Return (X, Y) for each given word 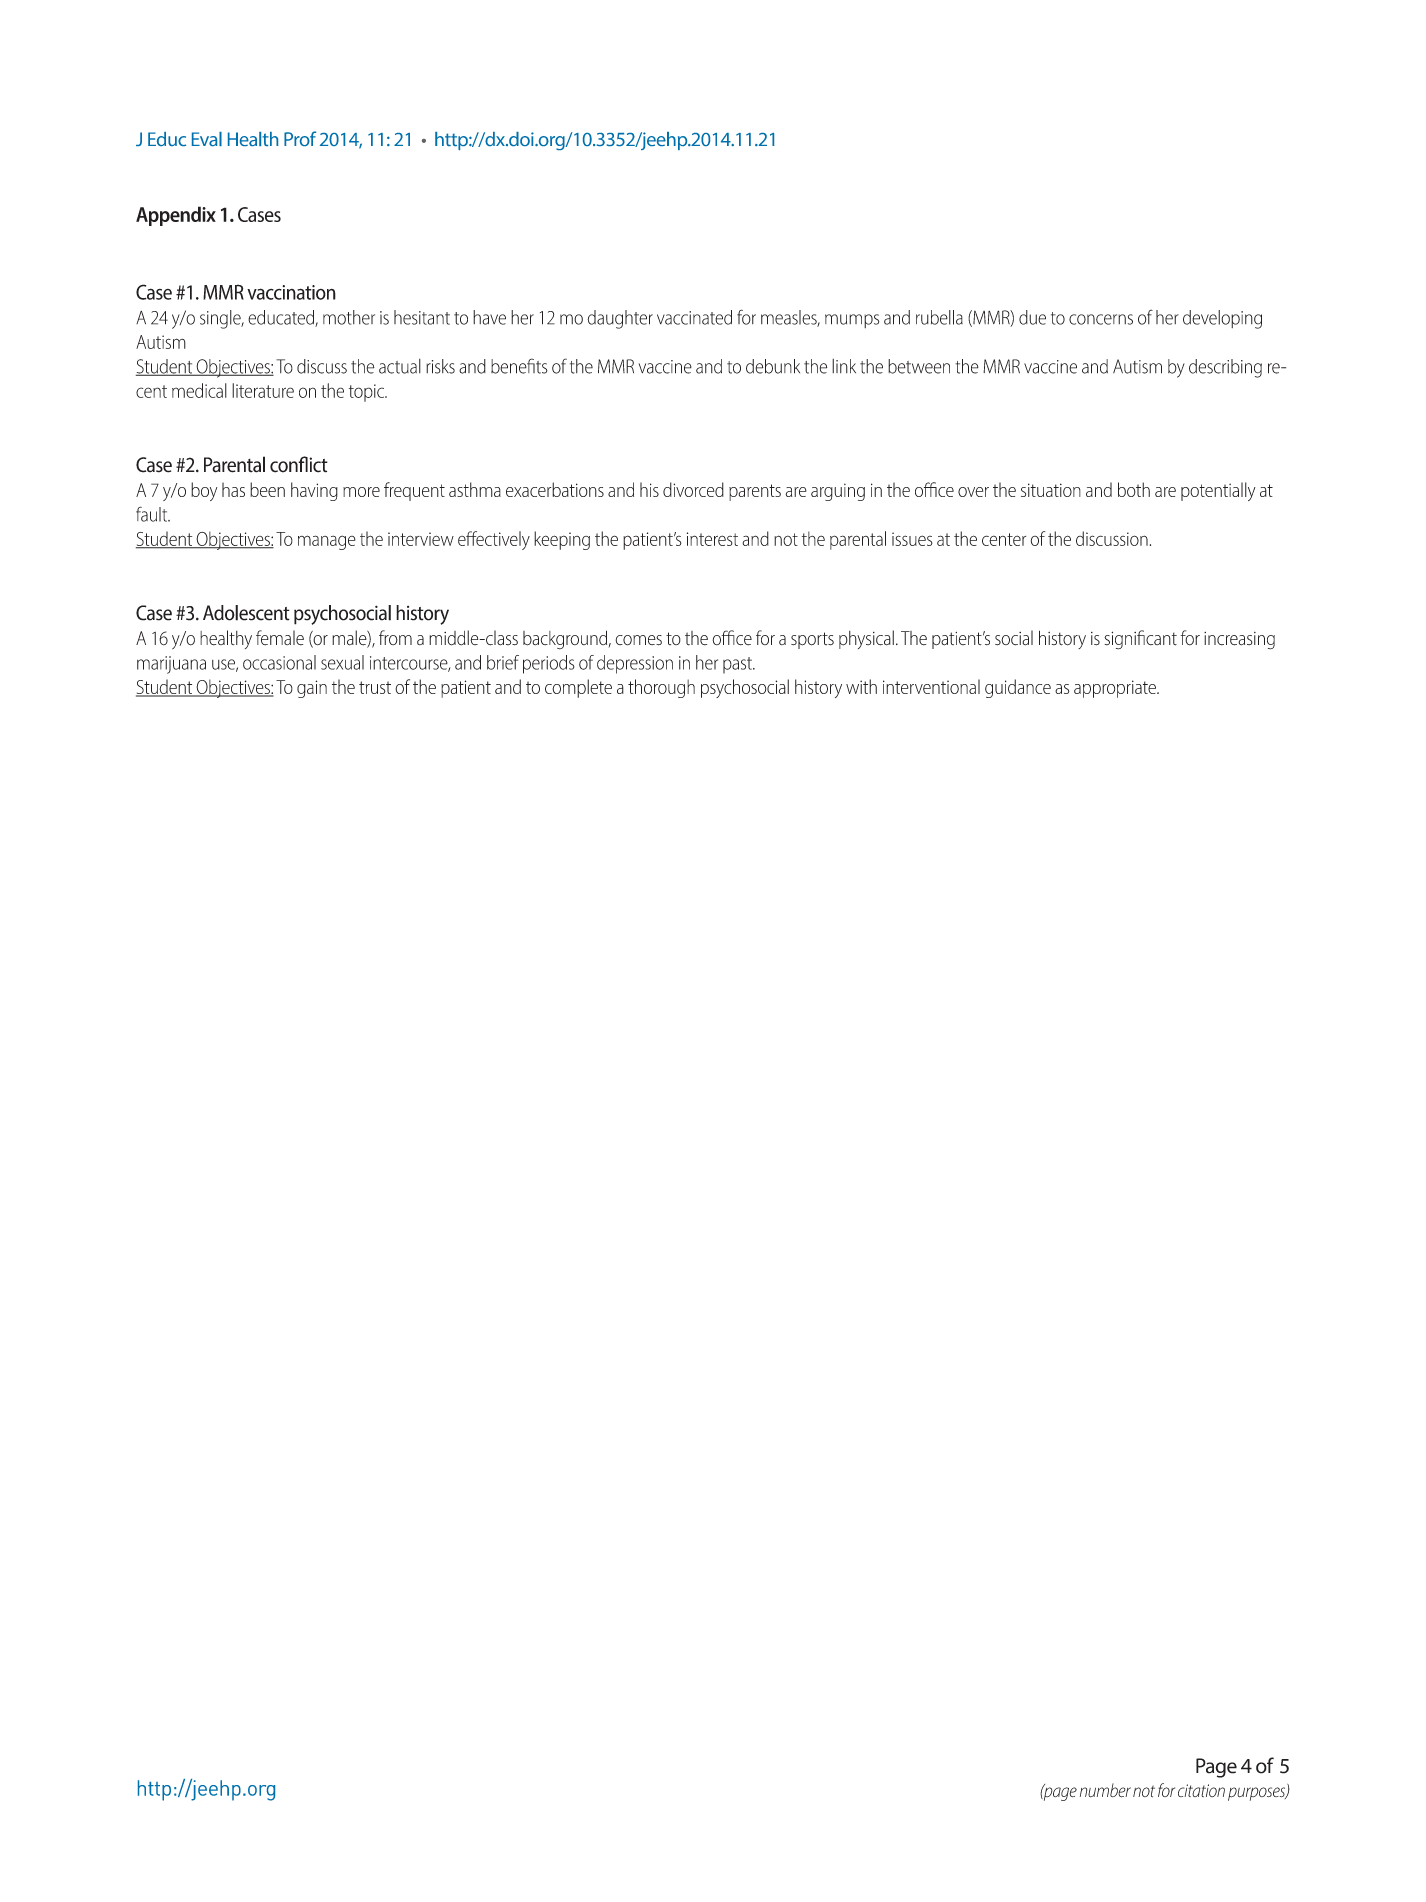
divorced (693, 489)
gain (312, 689)
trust (375, 687)
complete (578, 688)
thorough (661, 688)
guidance (1018, 688)
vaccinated (694, 317)
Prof (300, 138)
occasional (279, 662)
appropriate (1116, 689)
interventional (931, 686)
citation (1201, 1790)
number (1105, 1790)
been (267, 489)
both (1134, 489)
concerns (1101, 319)
